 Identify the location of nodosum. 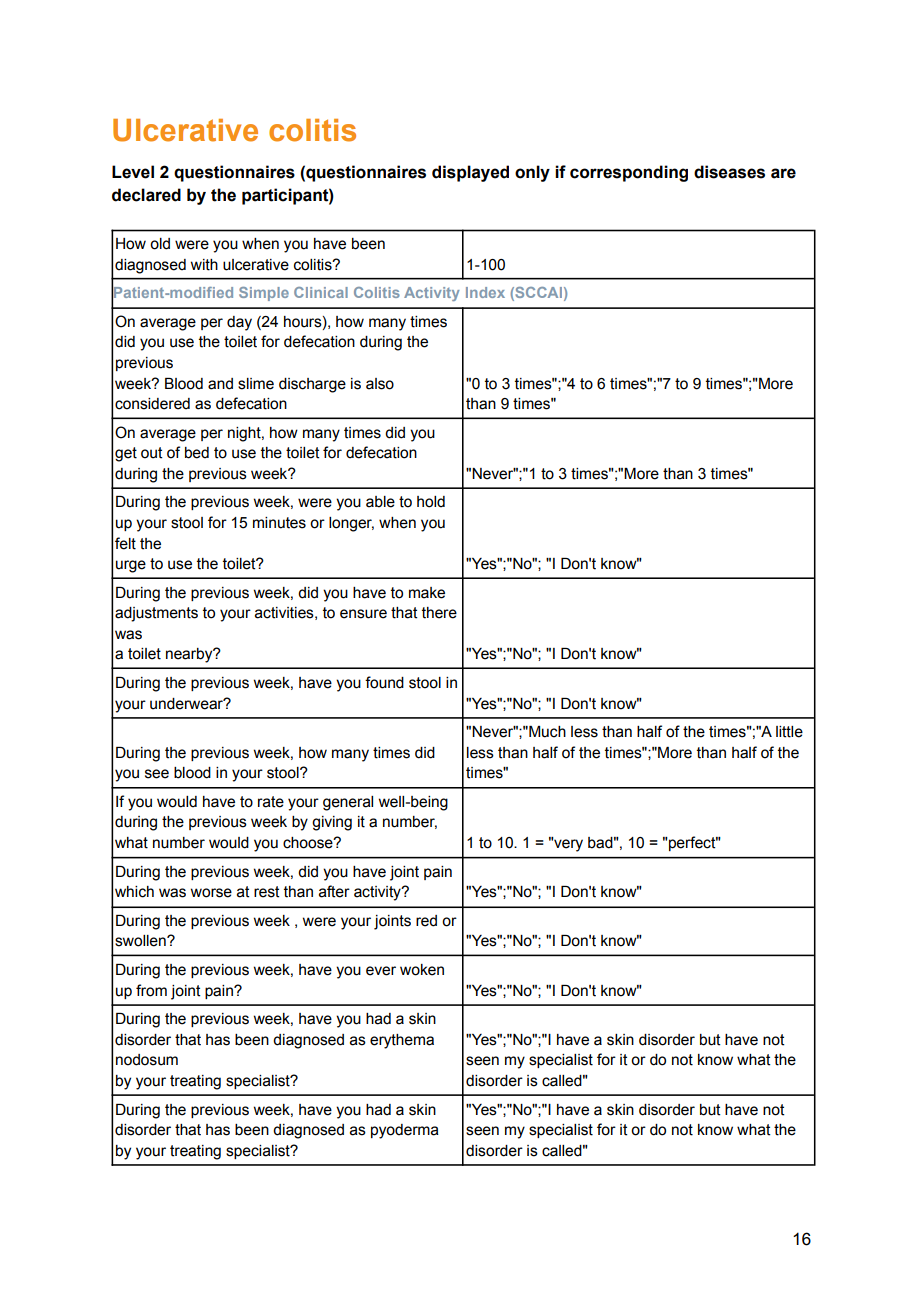
(147, 1060).
